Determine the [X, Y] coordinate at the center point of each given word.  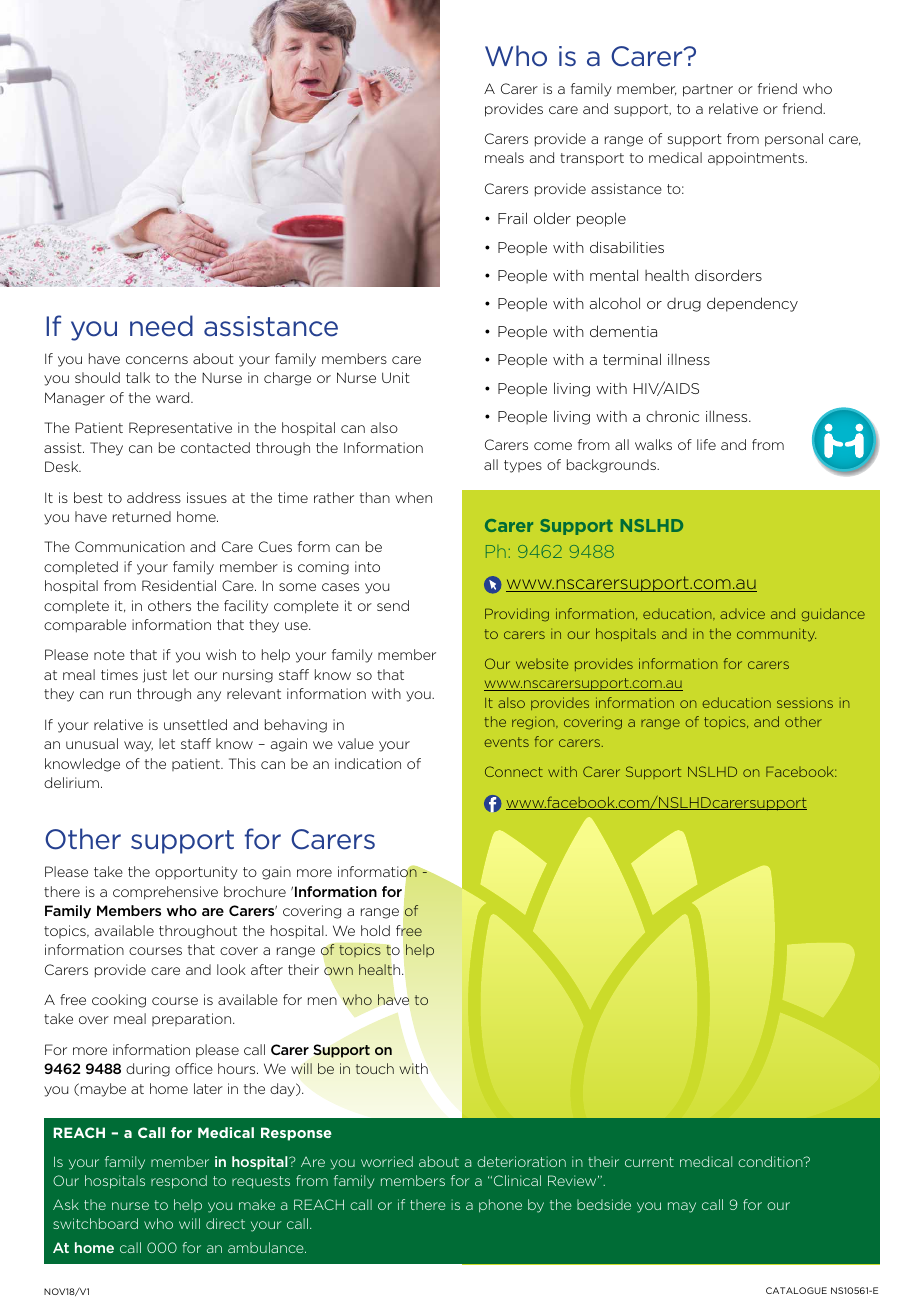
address [154, 497]
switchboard [95, 1223]
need [161, 326]
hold [375, 930]
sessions [805, 704]
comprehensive [165, 893]
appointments [757, 159]
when [413, 497]
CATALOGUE [796, 1290]
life [706, 444]
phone [500, 1205]
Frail [512, 218]
